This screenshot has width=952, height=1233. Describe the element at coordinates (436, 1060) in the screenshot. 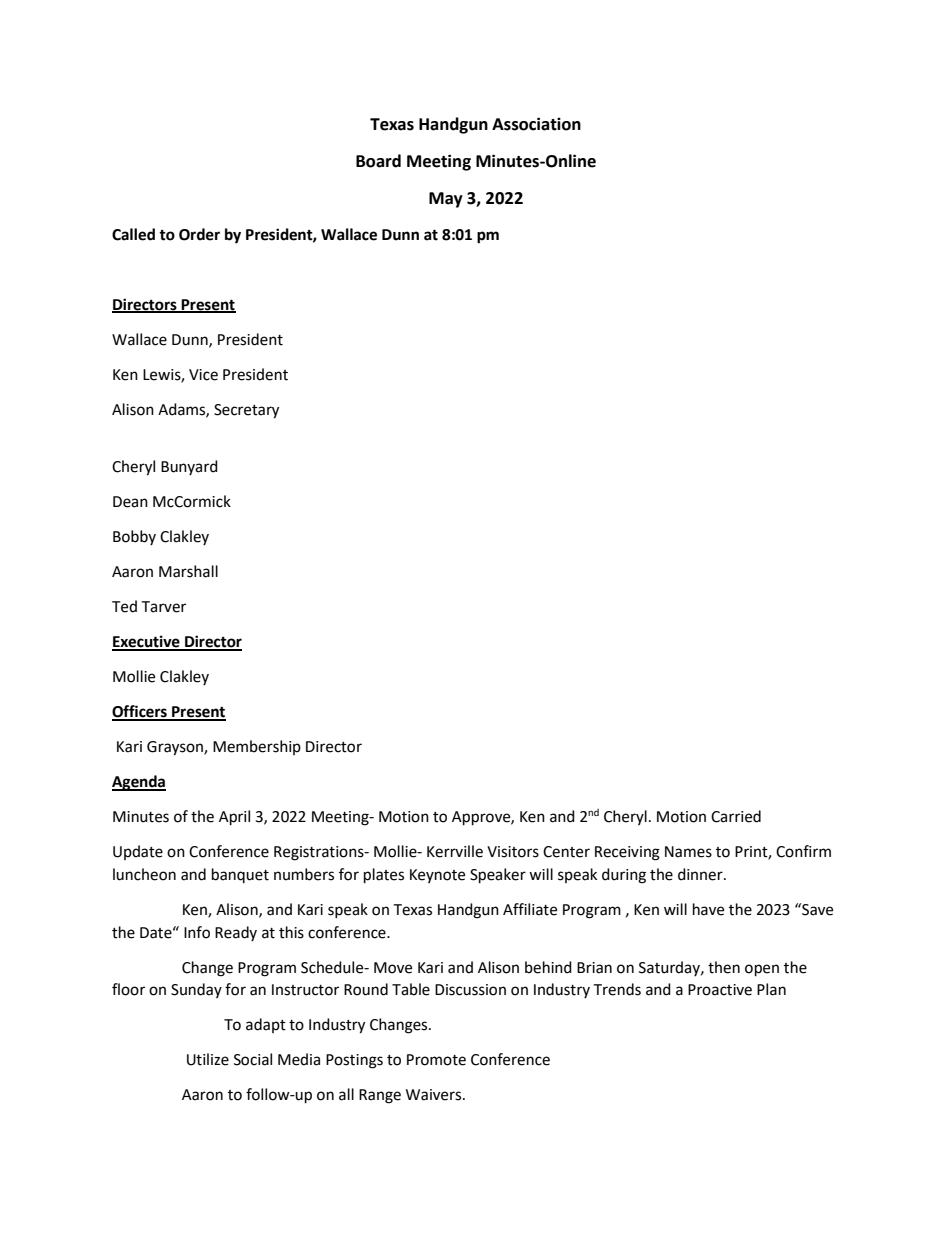

I see `Promote` at that location.
